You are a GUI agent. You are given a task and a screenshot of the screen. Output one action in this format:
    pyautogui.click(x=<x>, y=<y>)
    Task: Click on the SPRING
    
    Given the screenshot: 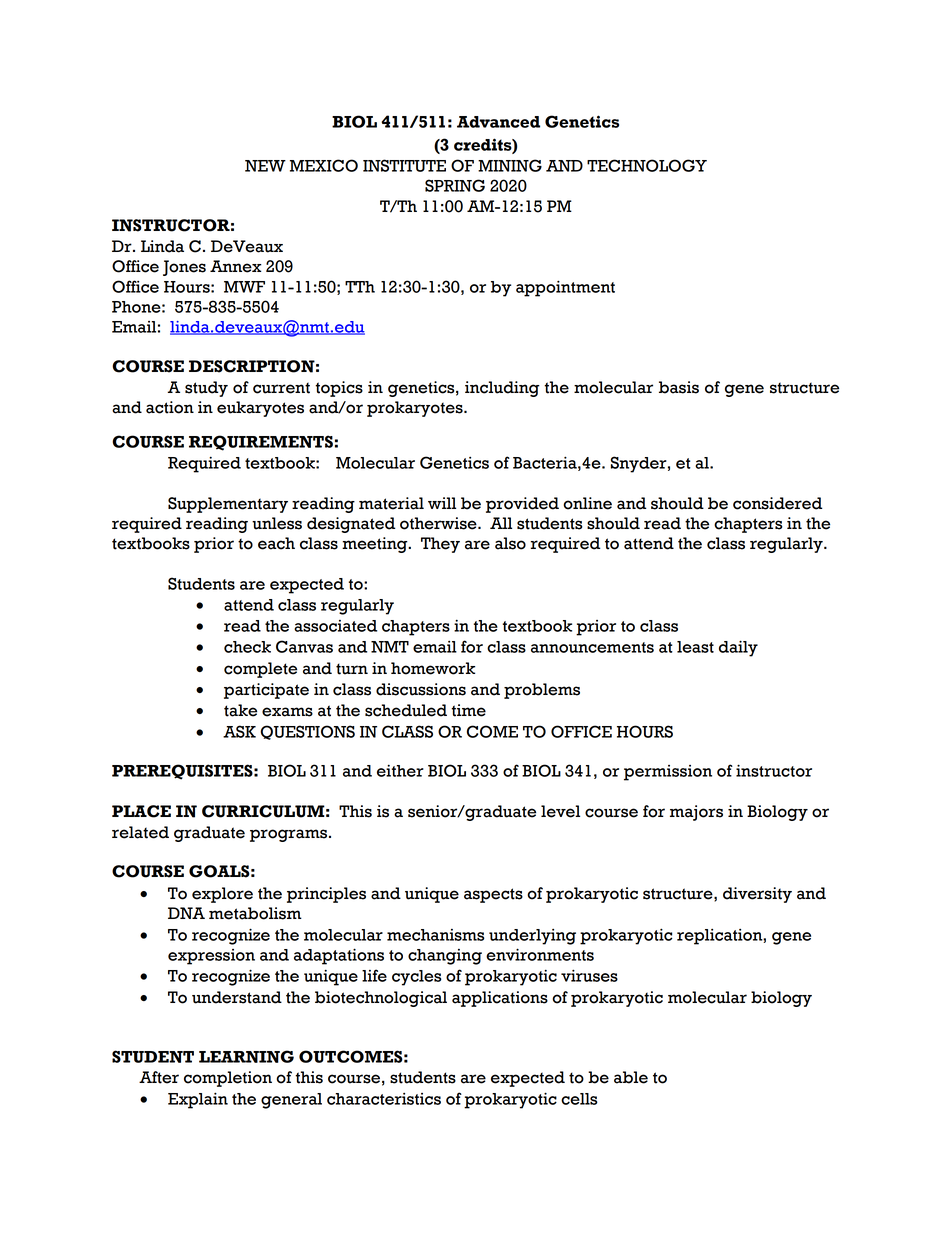 What is the action you would take?
    pyautogui.click(x=455, y=185)
